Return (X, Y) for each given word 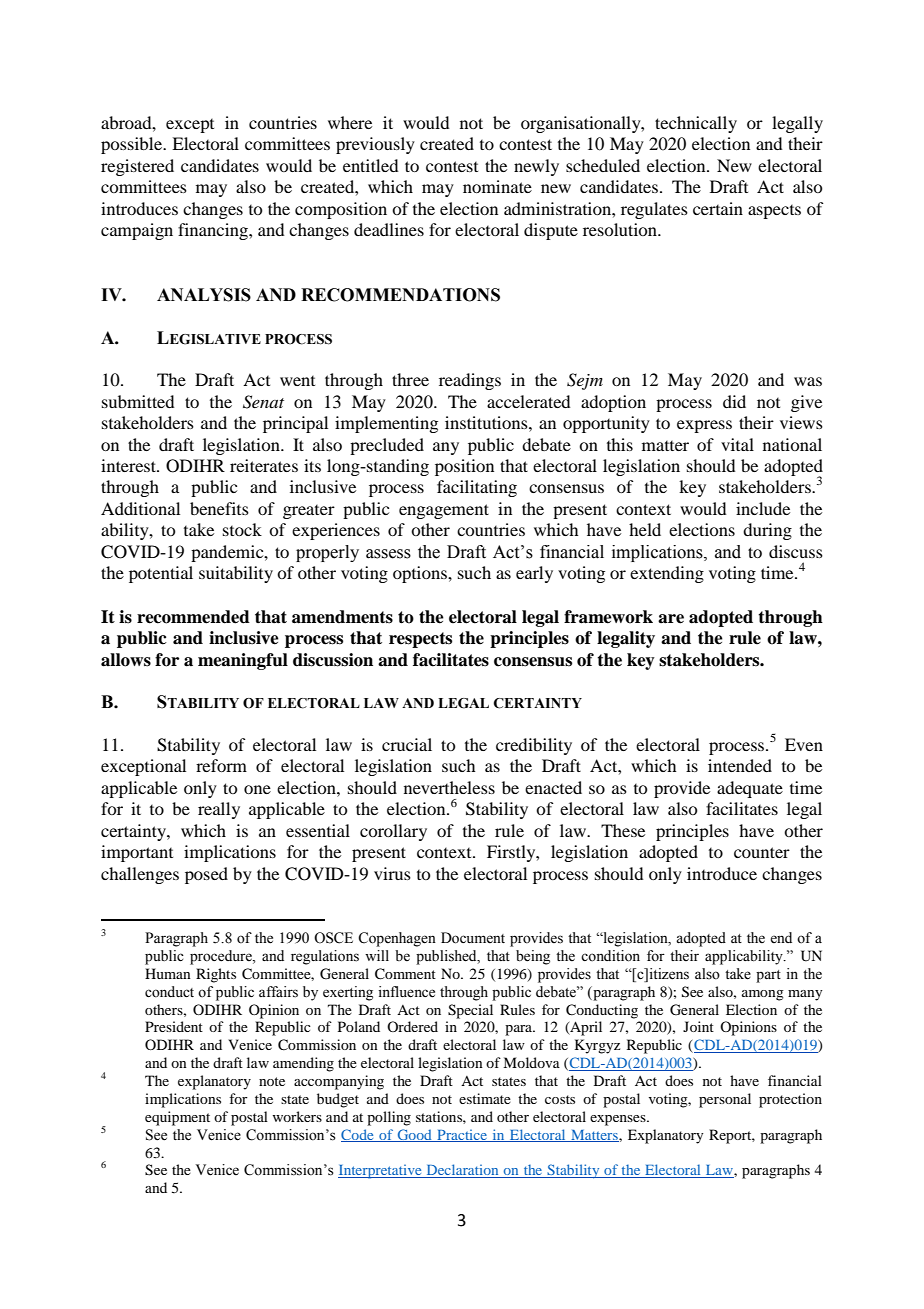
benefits (219, 508)
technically (696, 124)
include (763, 508)
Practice (462, 1135)
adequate (750, 789)
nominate (497, 186)
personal (725, 1100)
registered (137, 167)
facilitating (477, 488)
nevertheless (449, 787)
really (219, 810)
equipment (177, 1118)
